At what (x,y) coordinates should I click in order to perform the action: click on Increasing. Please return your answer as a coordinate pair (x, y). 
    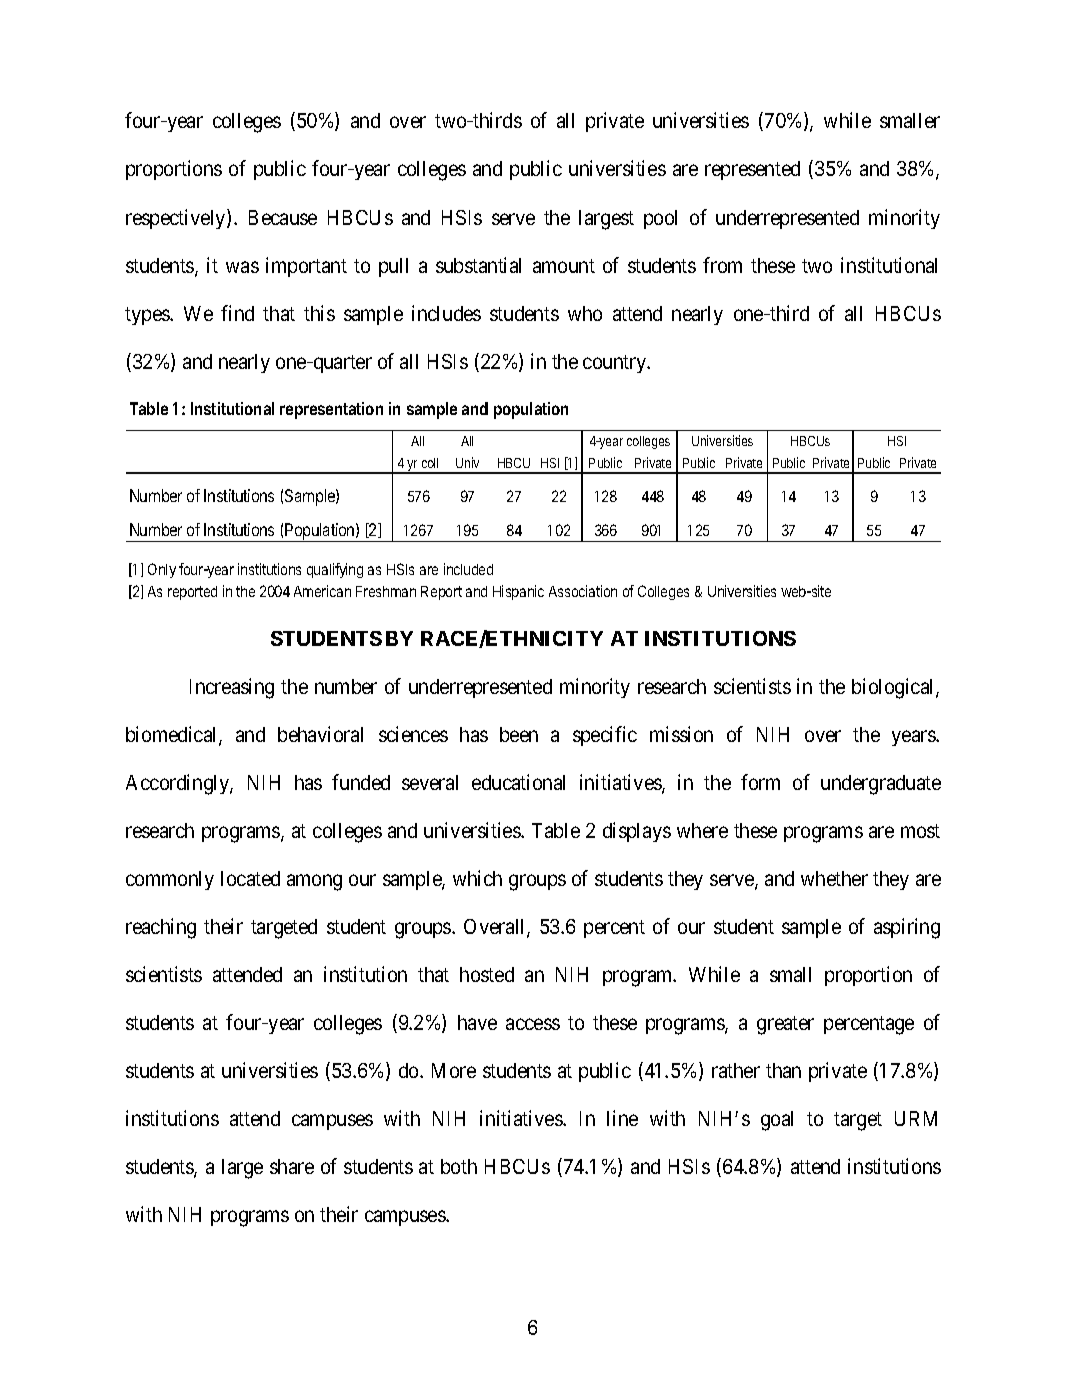
    Looking at the image, I should click on (232, 688).
